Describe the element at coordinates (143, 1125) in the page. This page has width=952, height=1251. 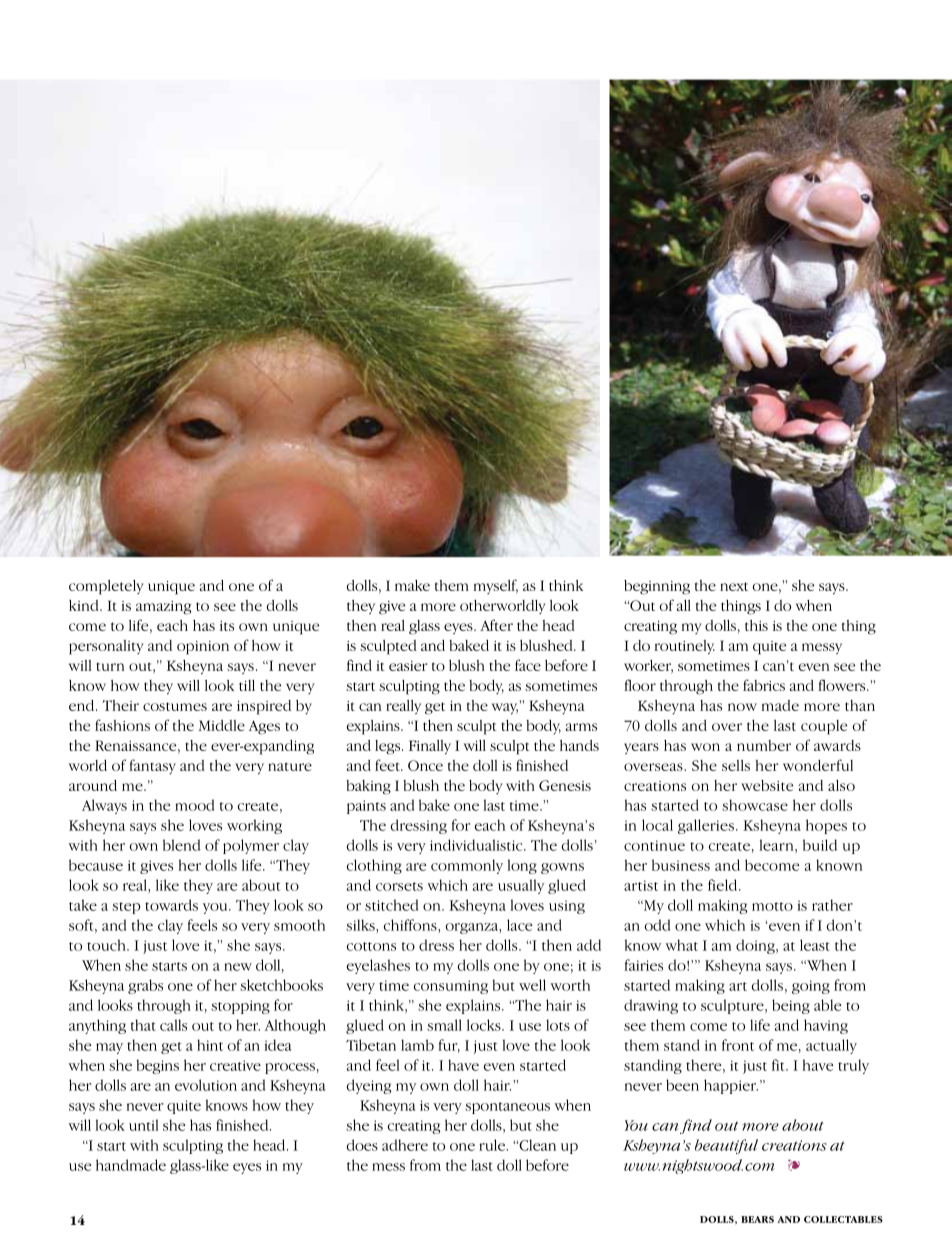
I see `until` at that location.
